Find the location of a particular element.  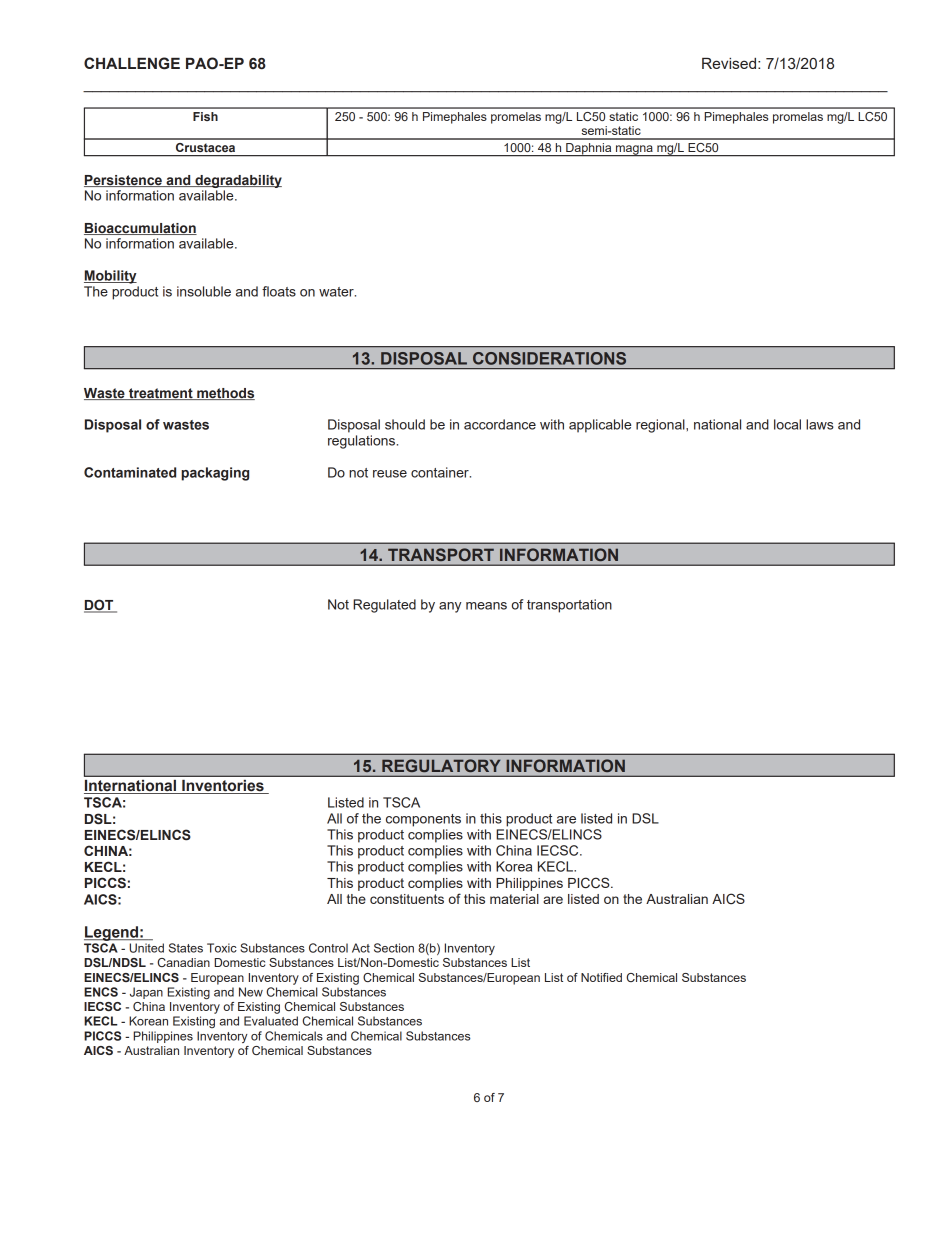

Notified is located at coordinates (601, 977).
